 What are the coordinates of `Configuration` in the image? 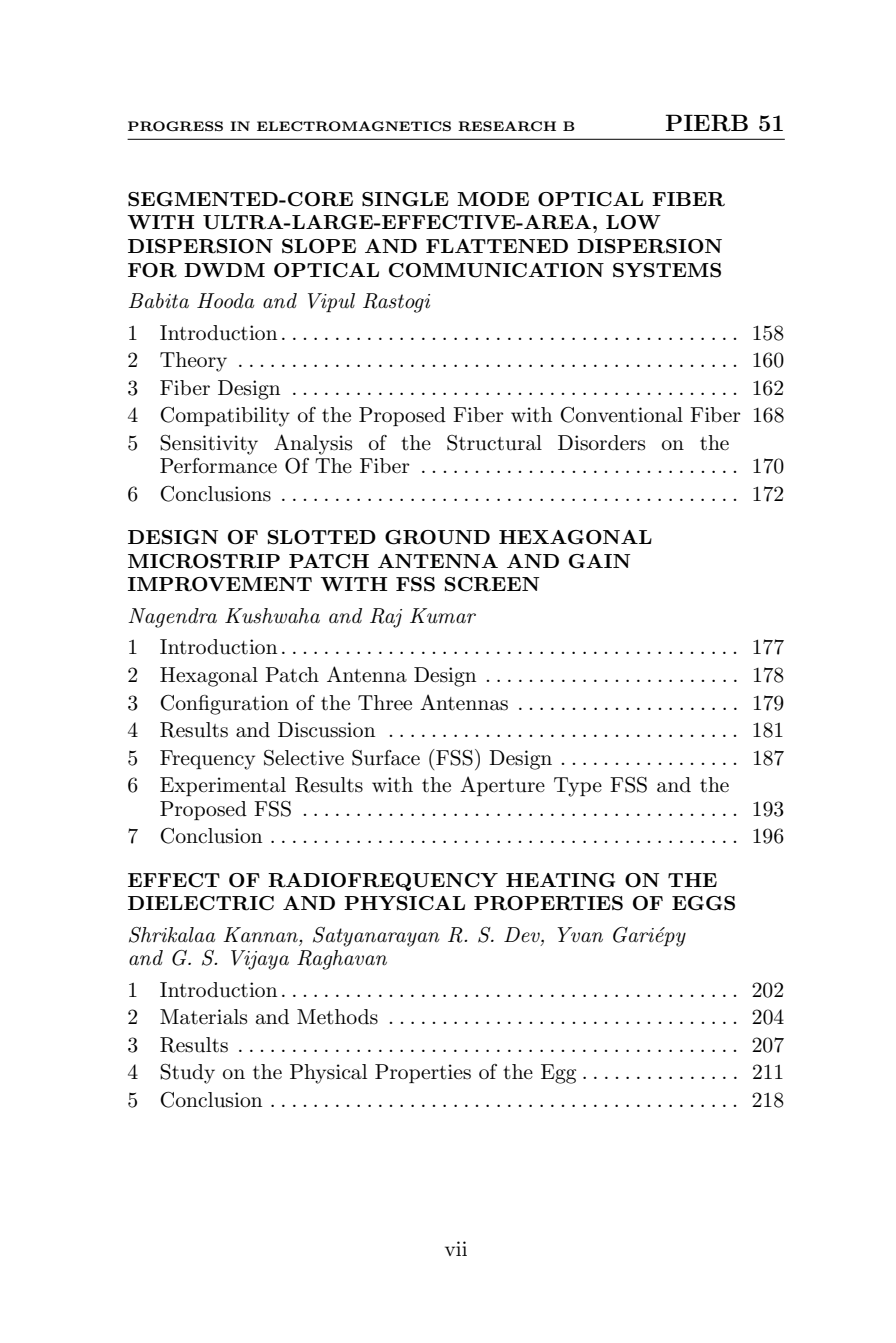 It's located at (224, 704).
